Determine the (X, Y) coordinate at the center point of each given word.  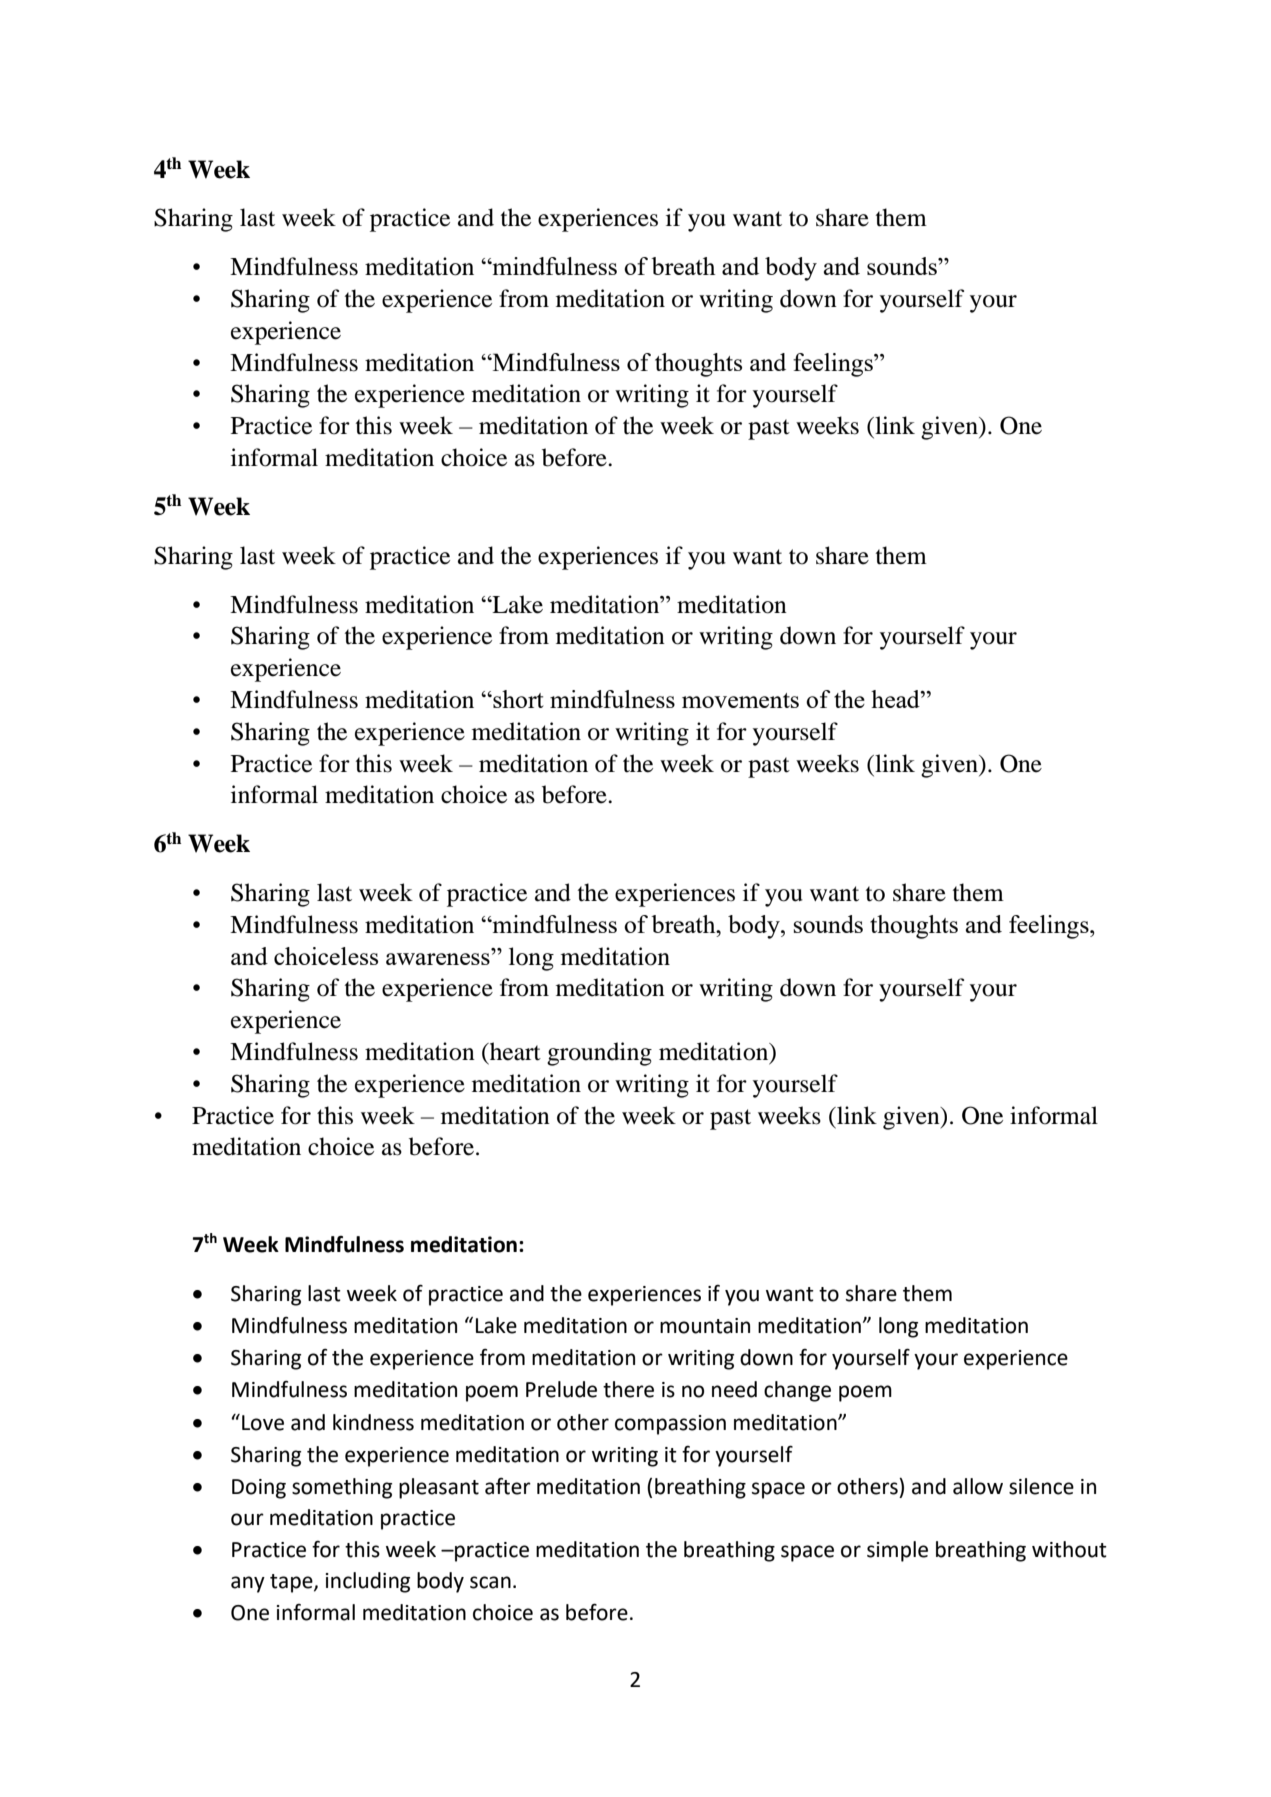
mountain (705, 1326)
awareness (438, 959)
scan (490, 1582)
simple (897, 1551)
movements (740, 700)
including (368, 1582)
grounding (599, 1054)
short (517, 699)
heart (514, 1051)
